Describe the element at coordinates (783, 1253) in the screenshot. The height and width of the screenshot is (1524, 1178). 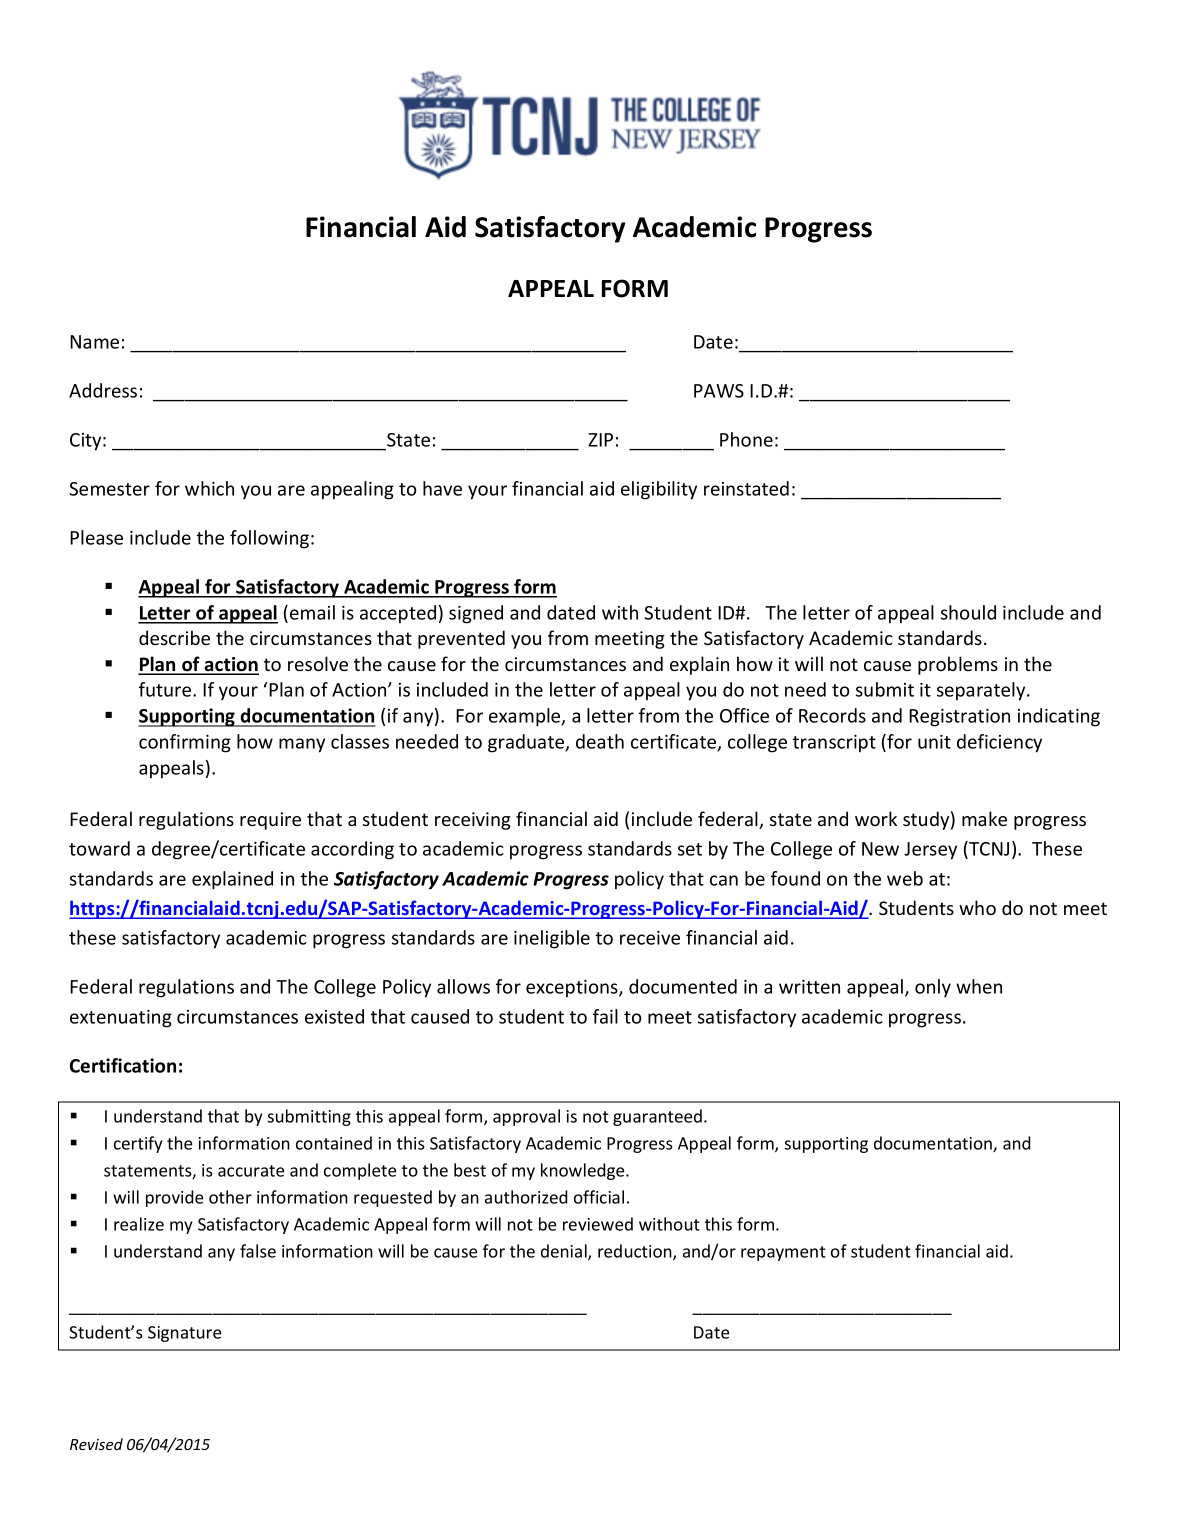
I see `repayment` at that location.
